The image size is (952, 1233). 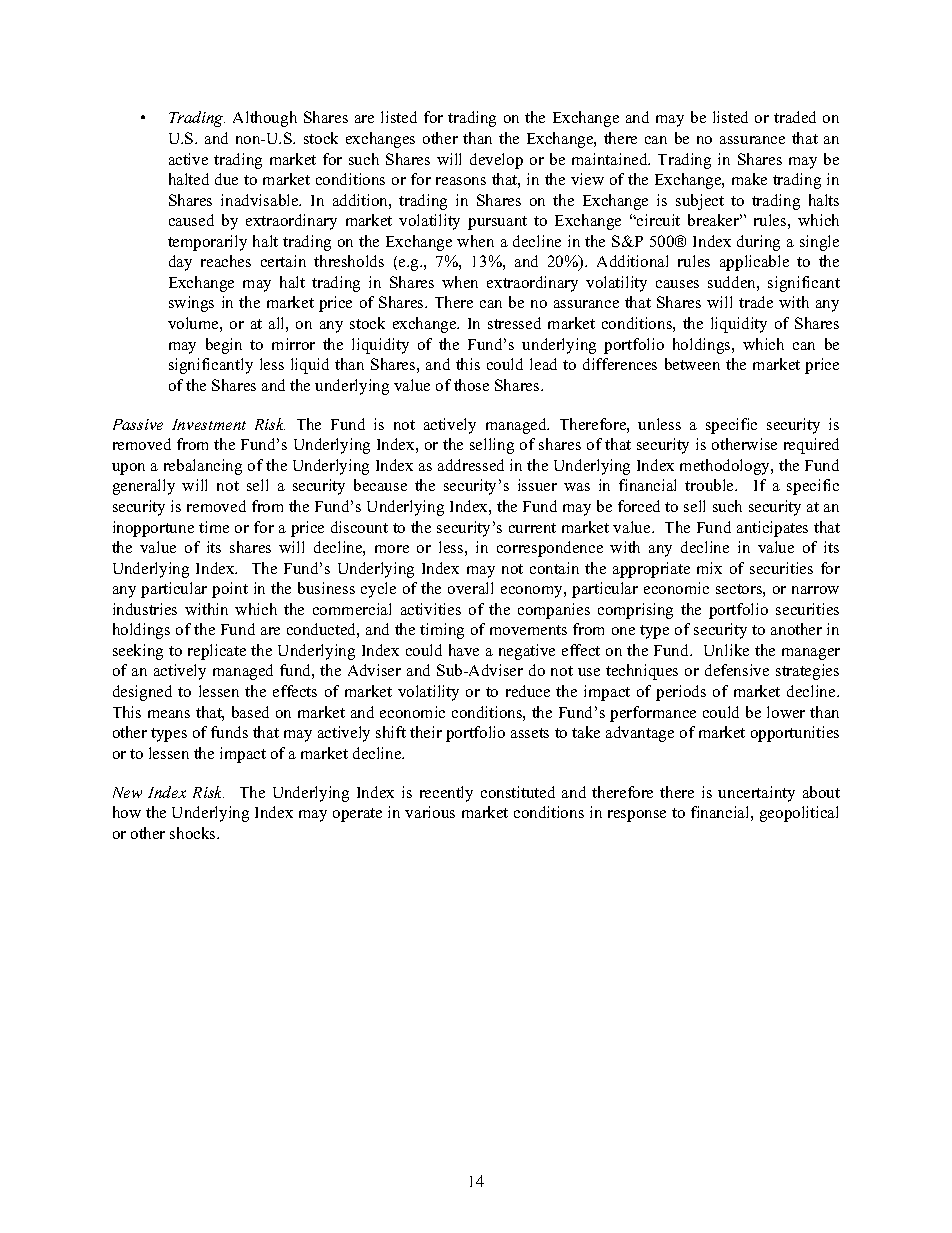 I want to click on point, so click(x=230, y=590).
